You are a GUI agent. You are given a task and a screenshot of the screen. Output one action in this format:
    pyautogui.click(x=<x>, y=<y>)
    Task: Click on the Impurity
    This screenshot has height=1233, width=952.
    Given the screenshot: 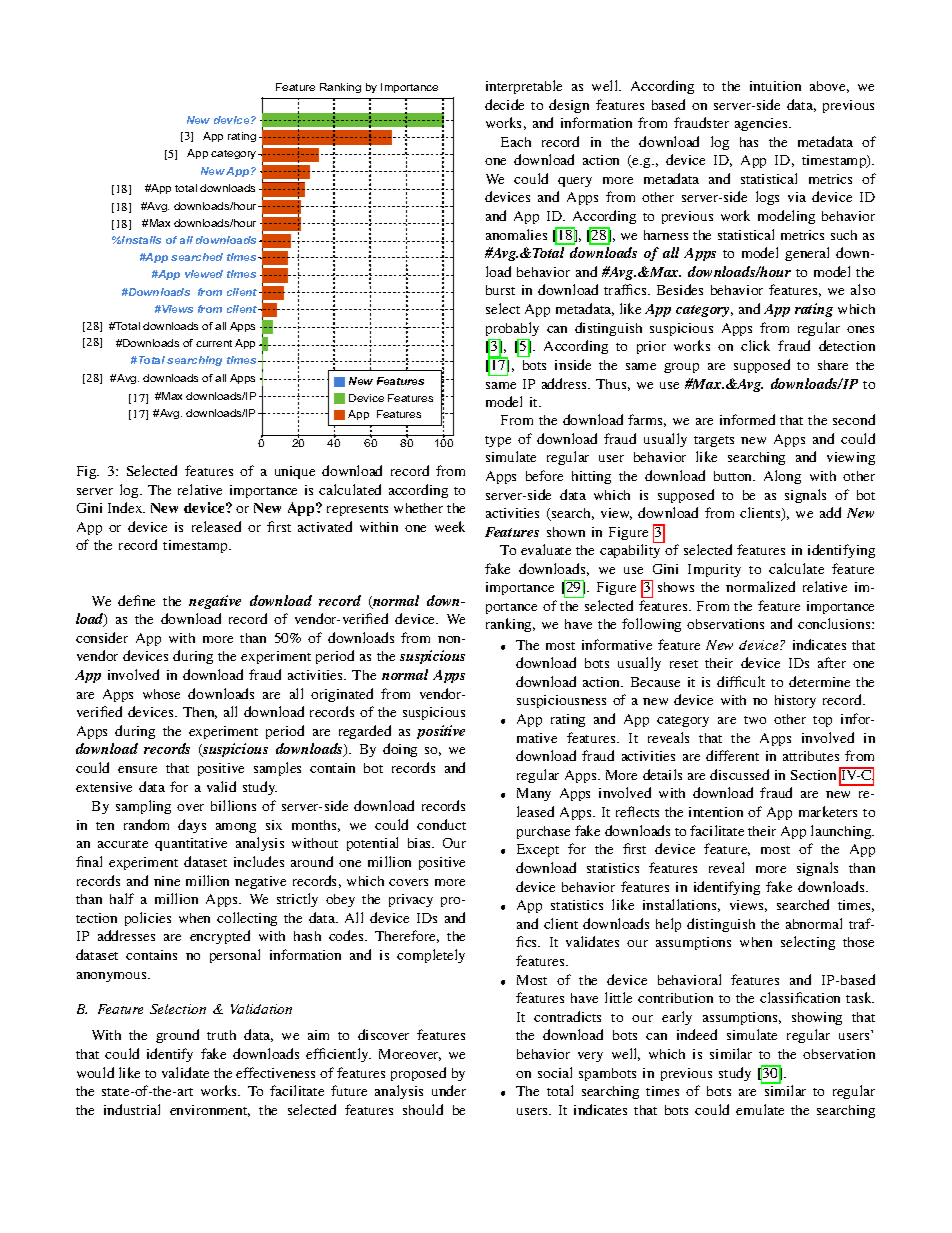 What is the action you would take?
    pyautogui.click(x=714, y=570)
